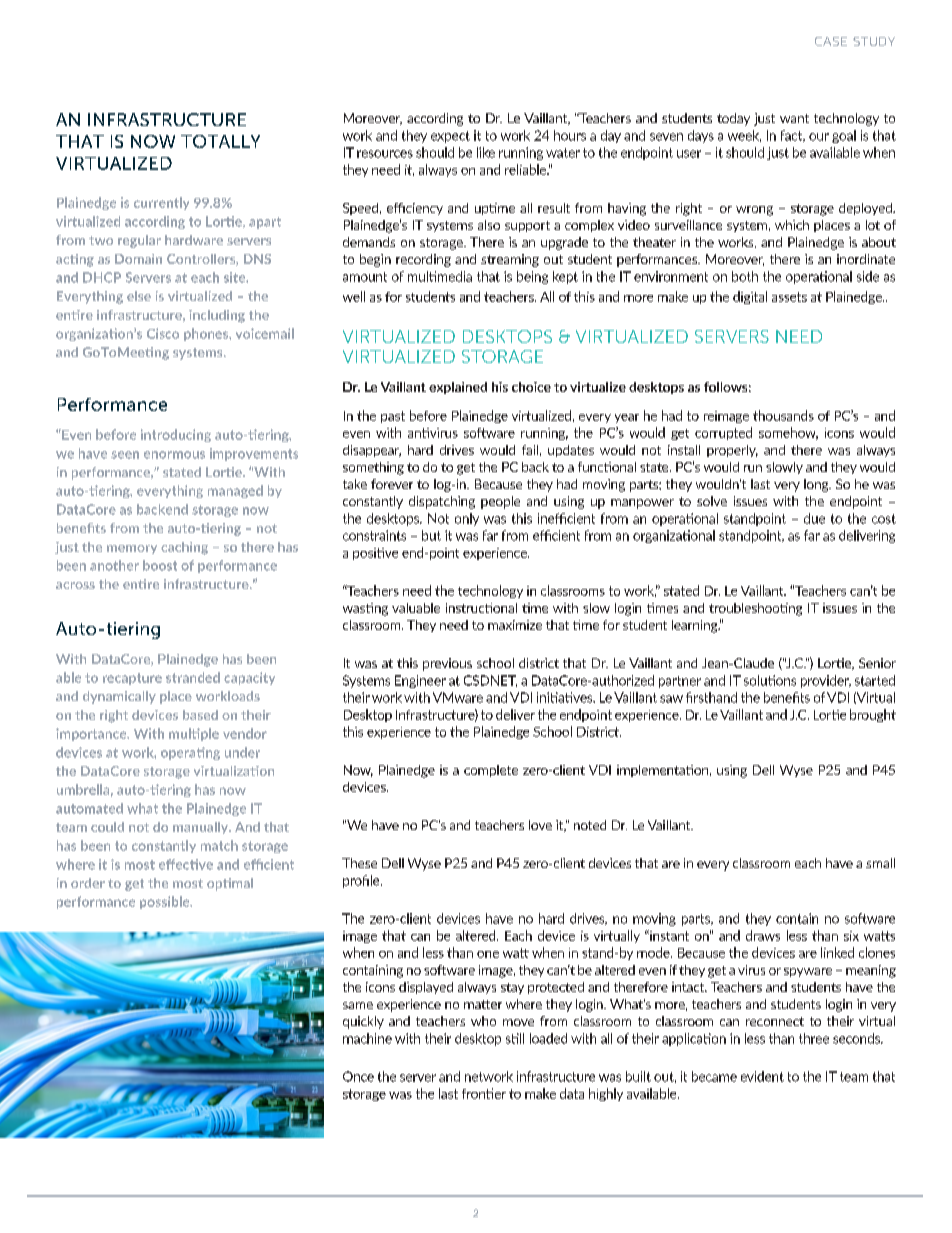 The width and height of the screenshot is (952, 1233). Describe the element at coordinates (831, 41) in the screenshot. I see `CASE` at that location.
